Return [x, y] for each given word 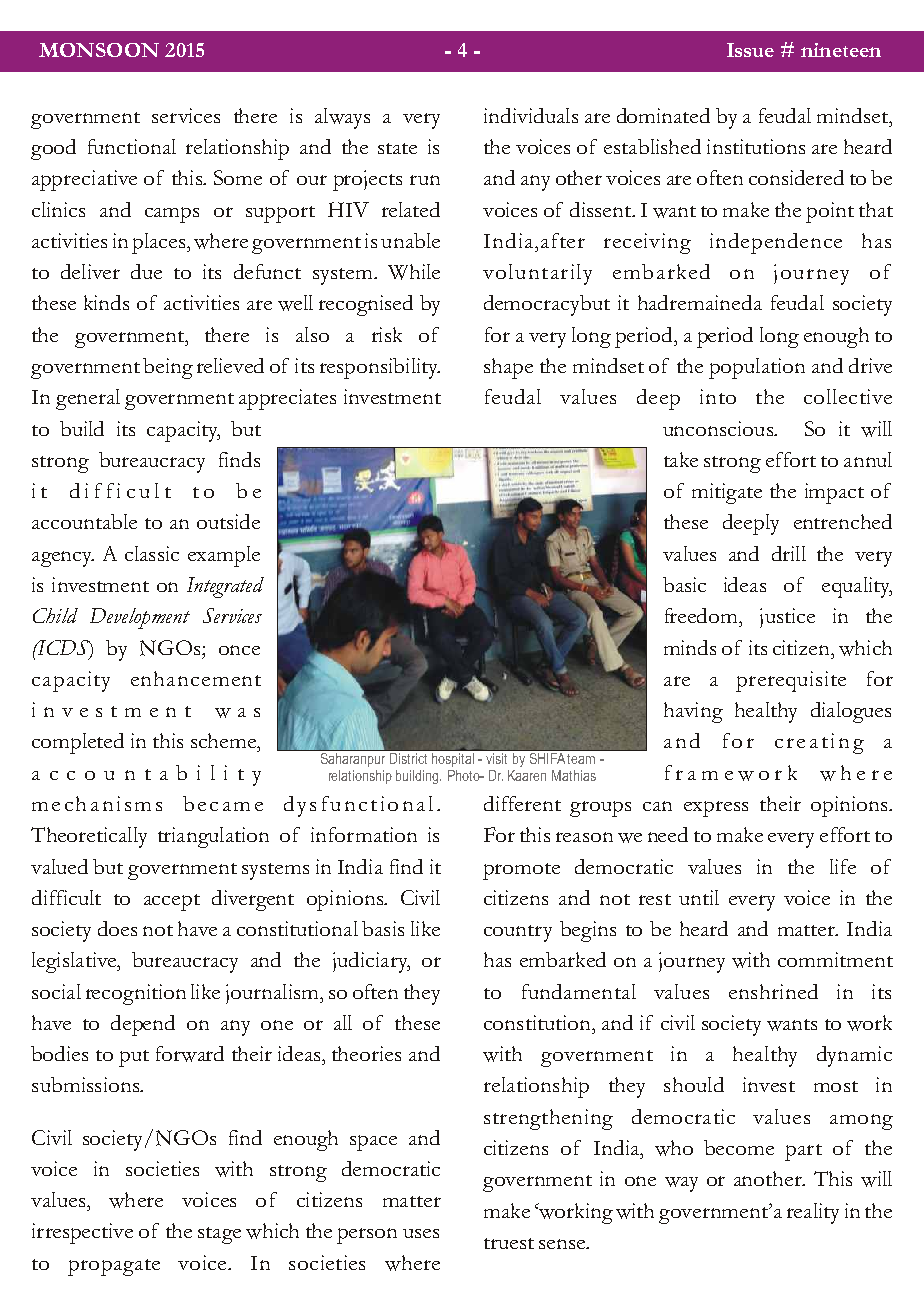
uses [421, 1233]
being [168, 368]
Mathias [574, 775]
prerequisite [791, 681]
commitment [835, 959]
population [757, 368]
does [117, 928]
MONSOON [99, 50]
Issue [750, 50]
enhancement [196, 678]
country [518, 933]
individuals [531, 115]
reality [813, 1213]
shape [508, 368]
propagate [114, 1267]
